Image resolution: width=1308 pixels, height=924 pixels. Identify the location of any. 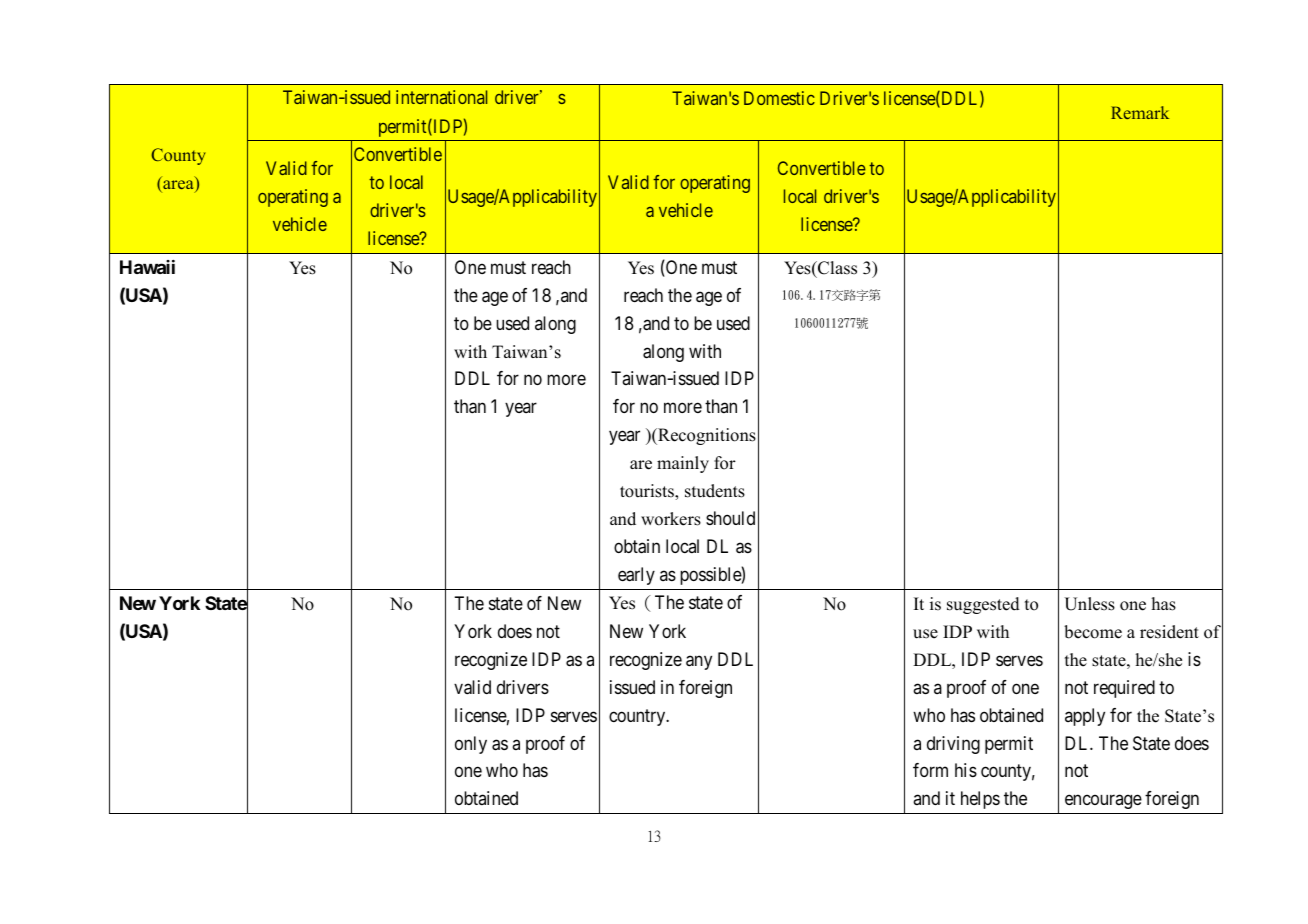
(699, 662).
